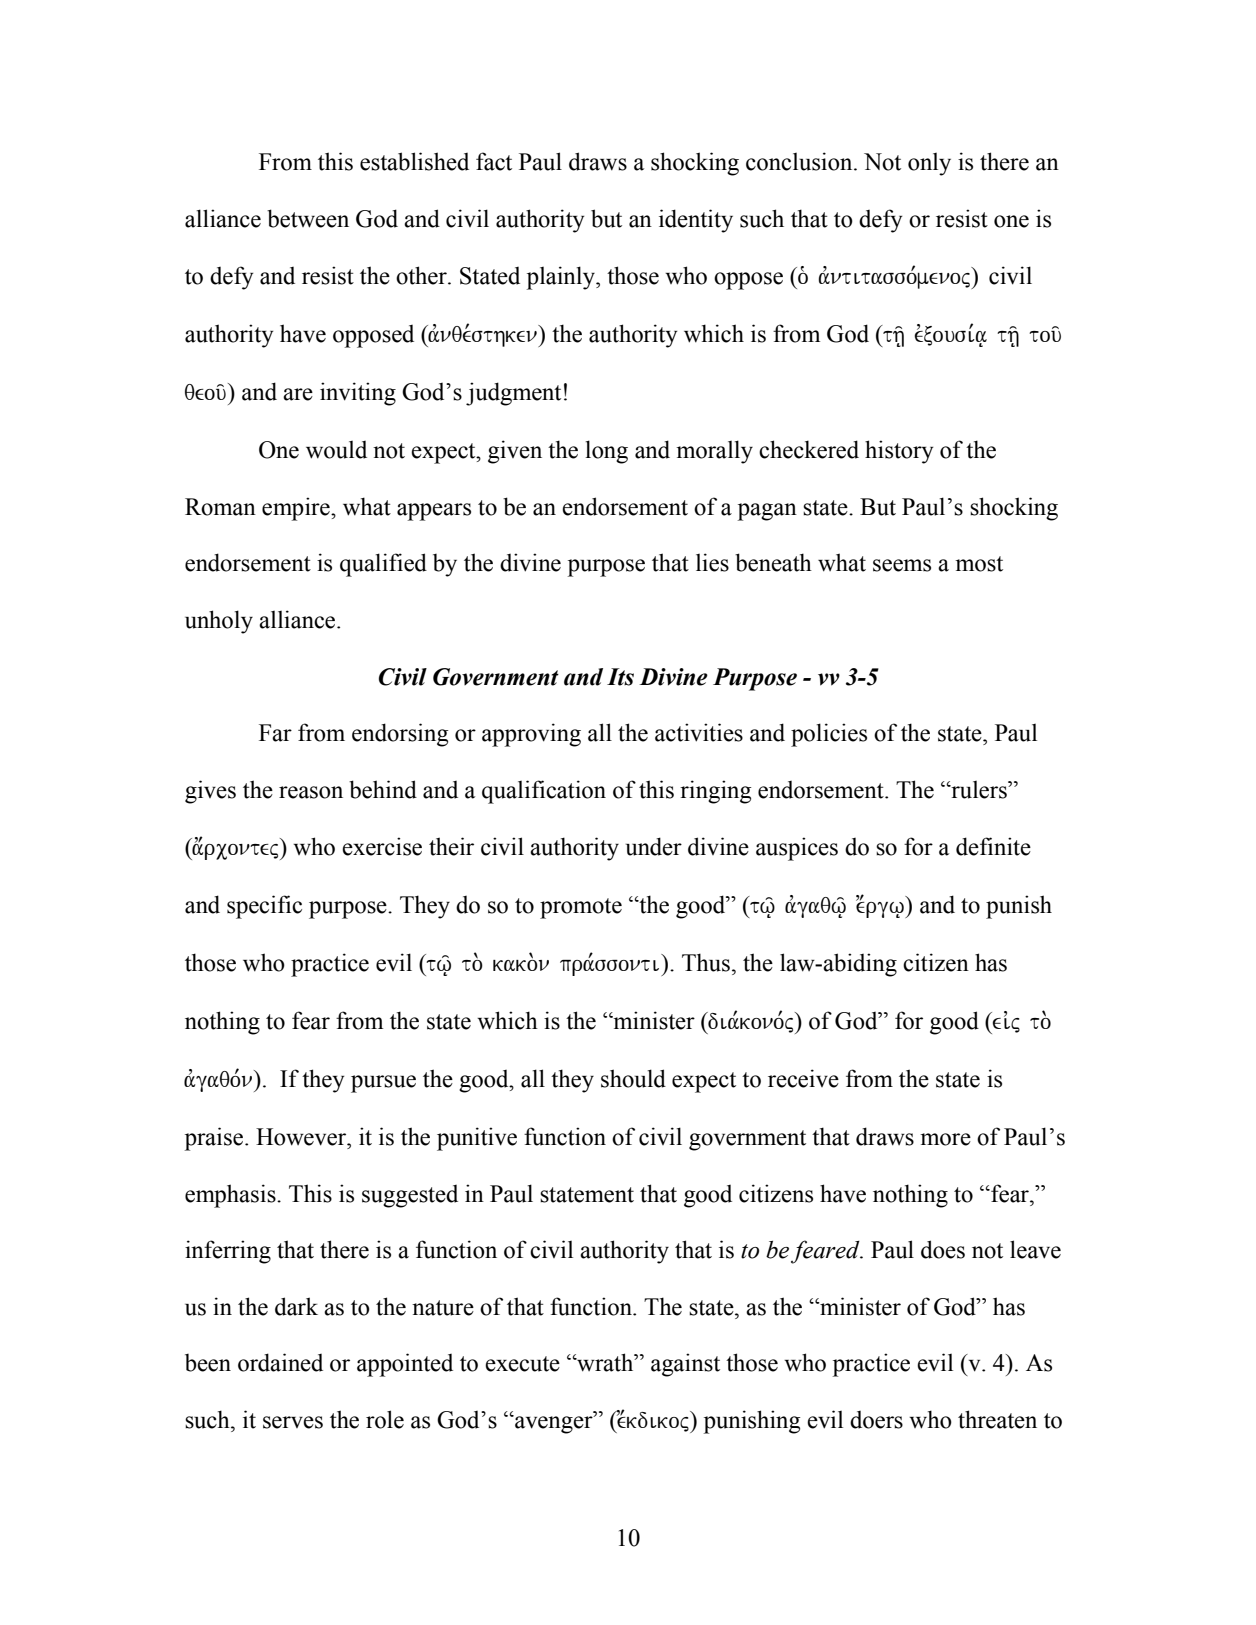 Image resolution: width=1256 pixels, height=1625 pixels. What do you see at coordinates (308, 218) in the document?
I see `between` at bounding box center [308, 218].
